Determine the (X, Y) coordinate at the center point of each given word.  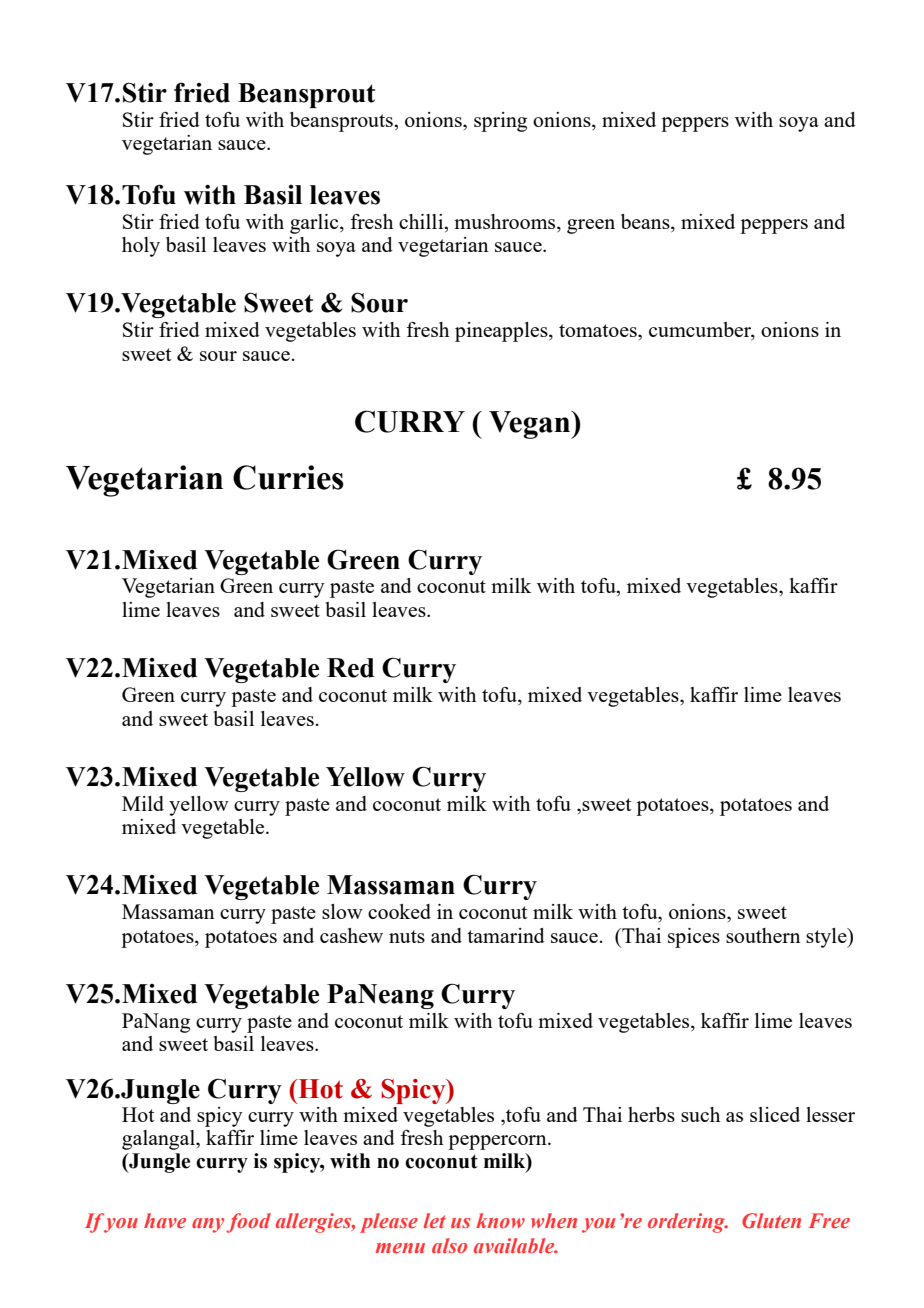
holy (141, 247)
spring (500, 122)
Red (350, 668)
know (500, 1220)
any (208, 1225)
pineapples (502, 332)
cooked (399, 911)
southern (763, 935)
